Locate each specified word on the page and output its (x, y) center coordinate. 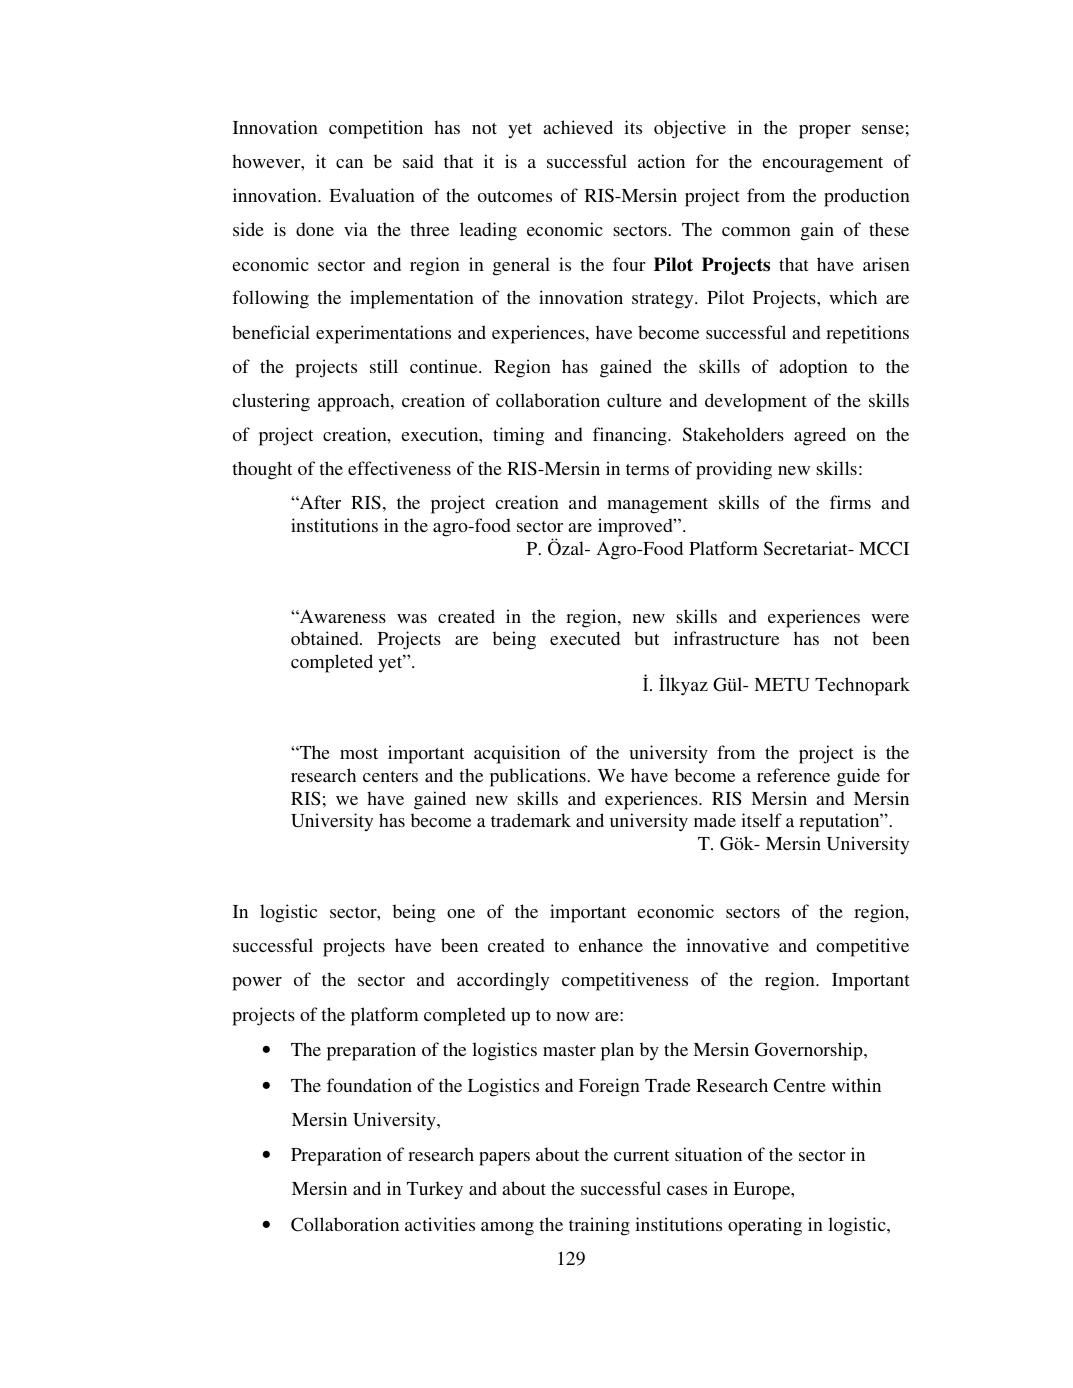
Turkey (435, 1190)
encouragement (822, 165)
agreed (820, 436)
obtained (326, 638)
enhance (611, 945)
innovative (727, 945)
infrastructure (726, 638)
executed (585, 638)
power (257, 984)
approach (355, 402)
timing (518, 436)
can (349, 163)
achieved (578, 127)
